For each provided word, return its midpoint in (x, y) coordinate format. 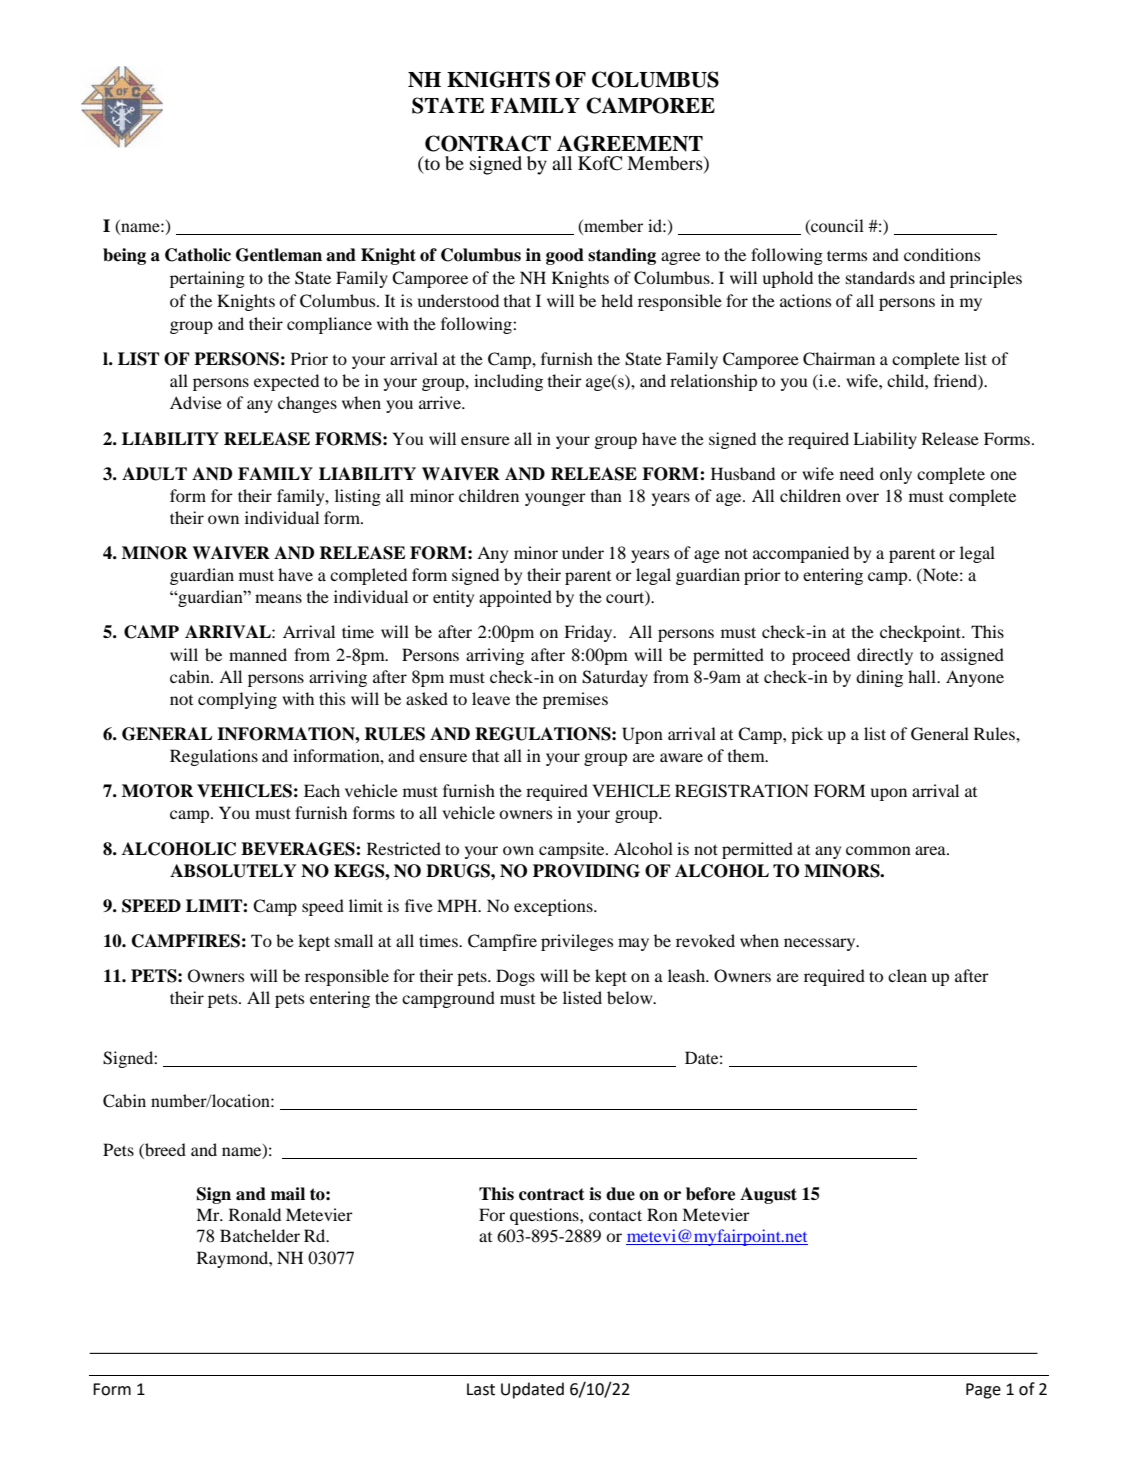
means (278, 598)
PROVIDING (586, 871)
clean (907, 975)
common (878, 850)
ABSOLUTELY (233, 871)
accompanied (801, 554)
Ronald (255, 1214)
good (565, 256)
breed (164, 1151)
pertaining (207, 279)
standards (880, 277)
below (631, 997)
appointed (515, 598)
